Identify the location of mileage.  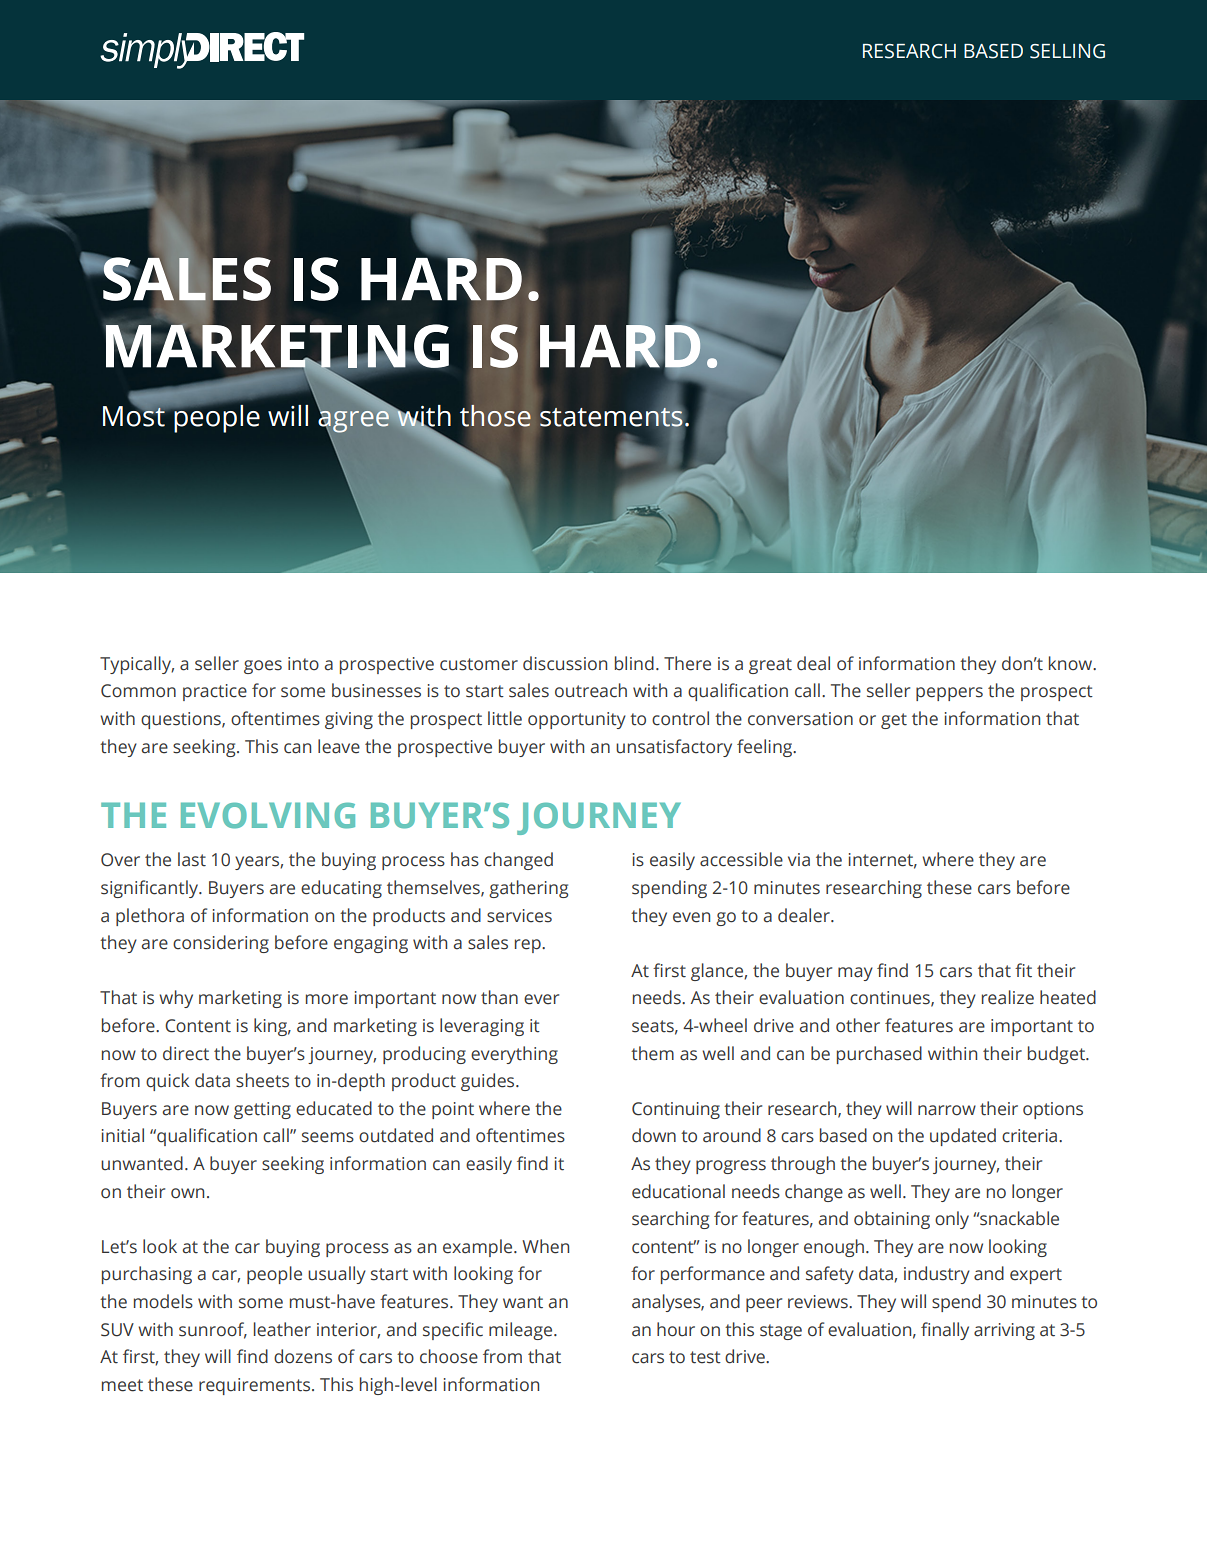
(522, 1331).
